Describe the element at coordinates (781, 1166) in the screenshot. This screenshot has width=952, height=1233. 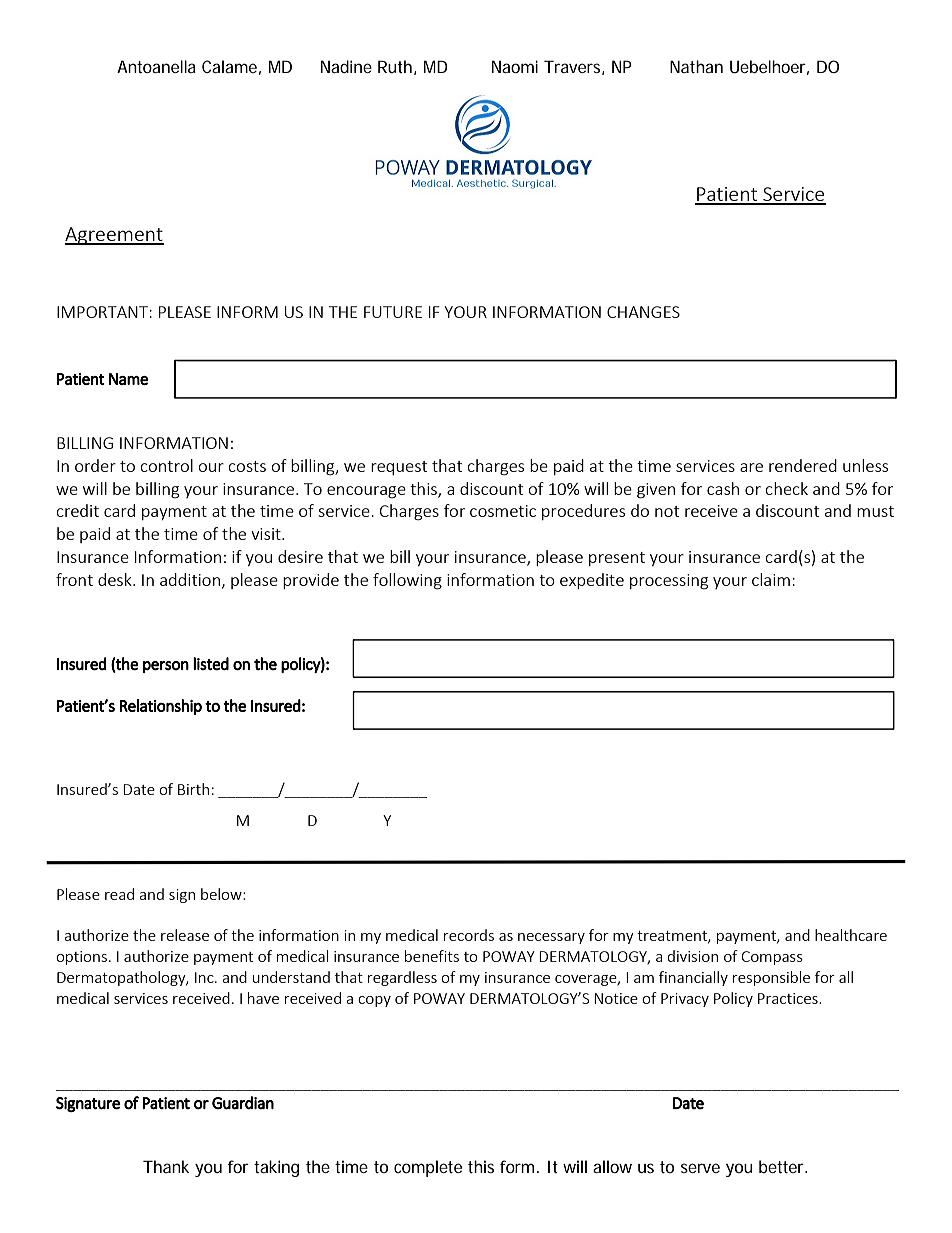
I see `better` at that location.
